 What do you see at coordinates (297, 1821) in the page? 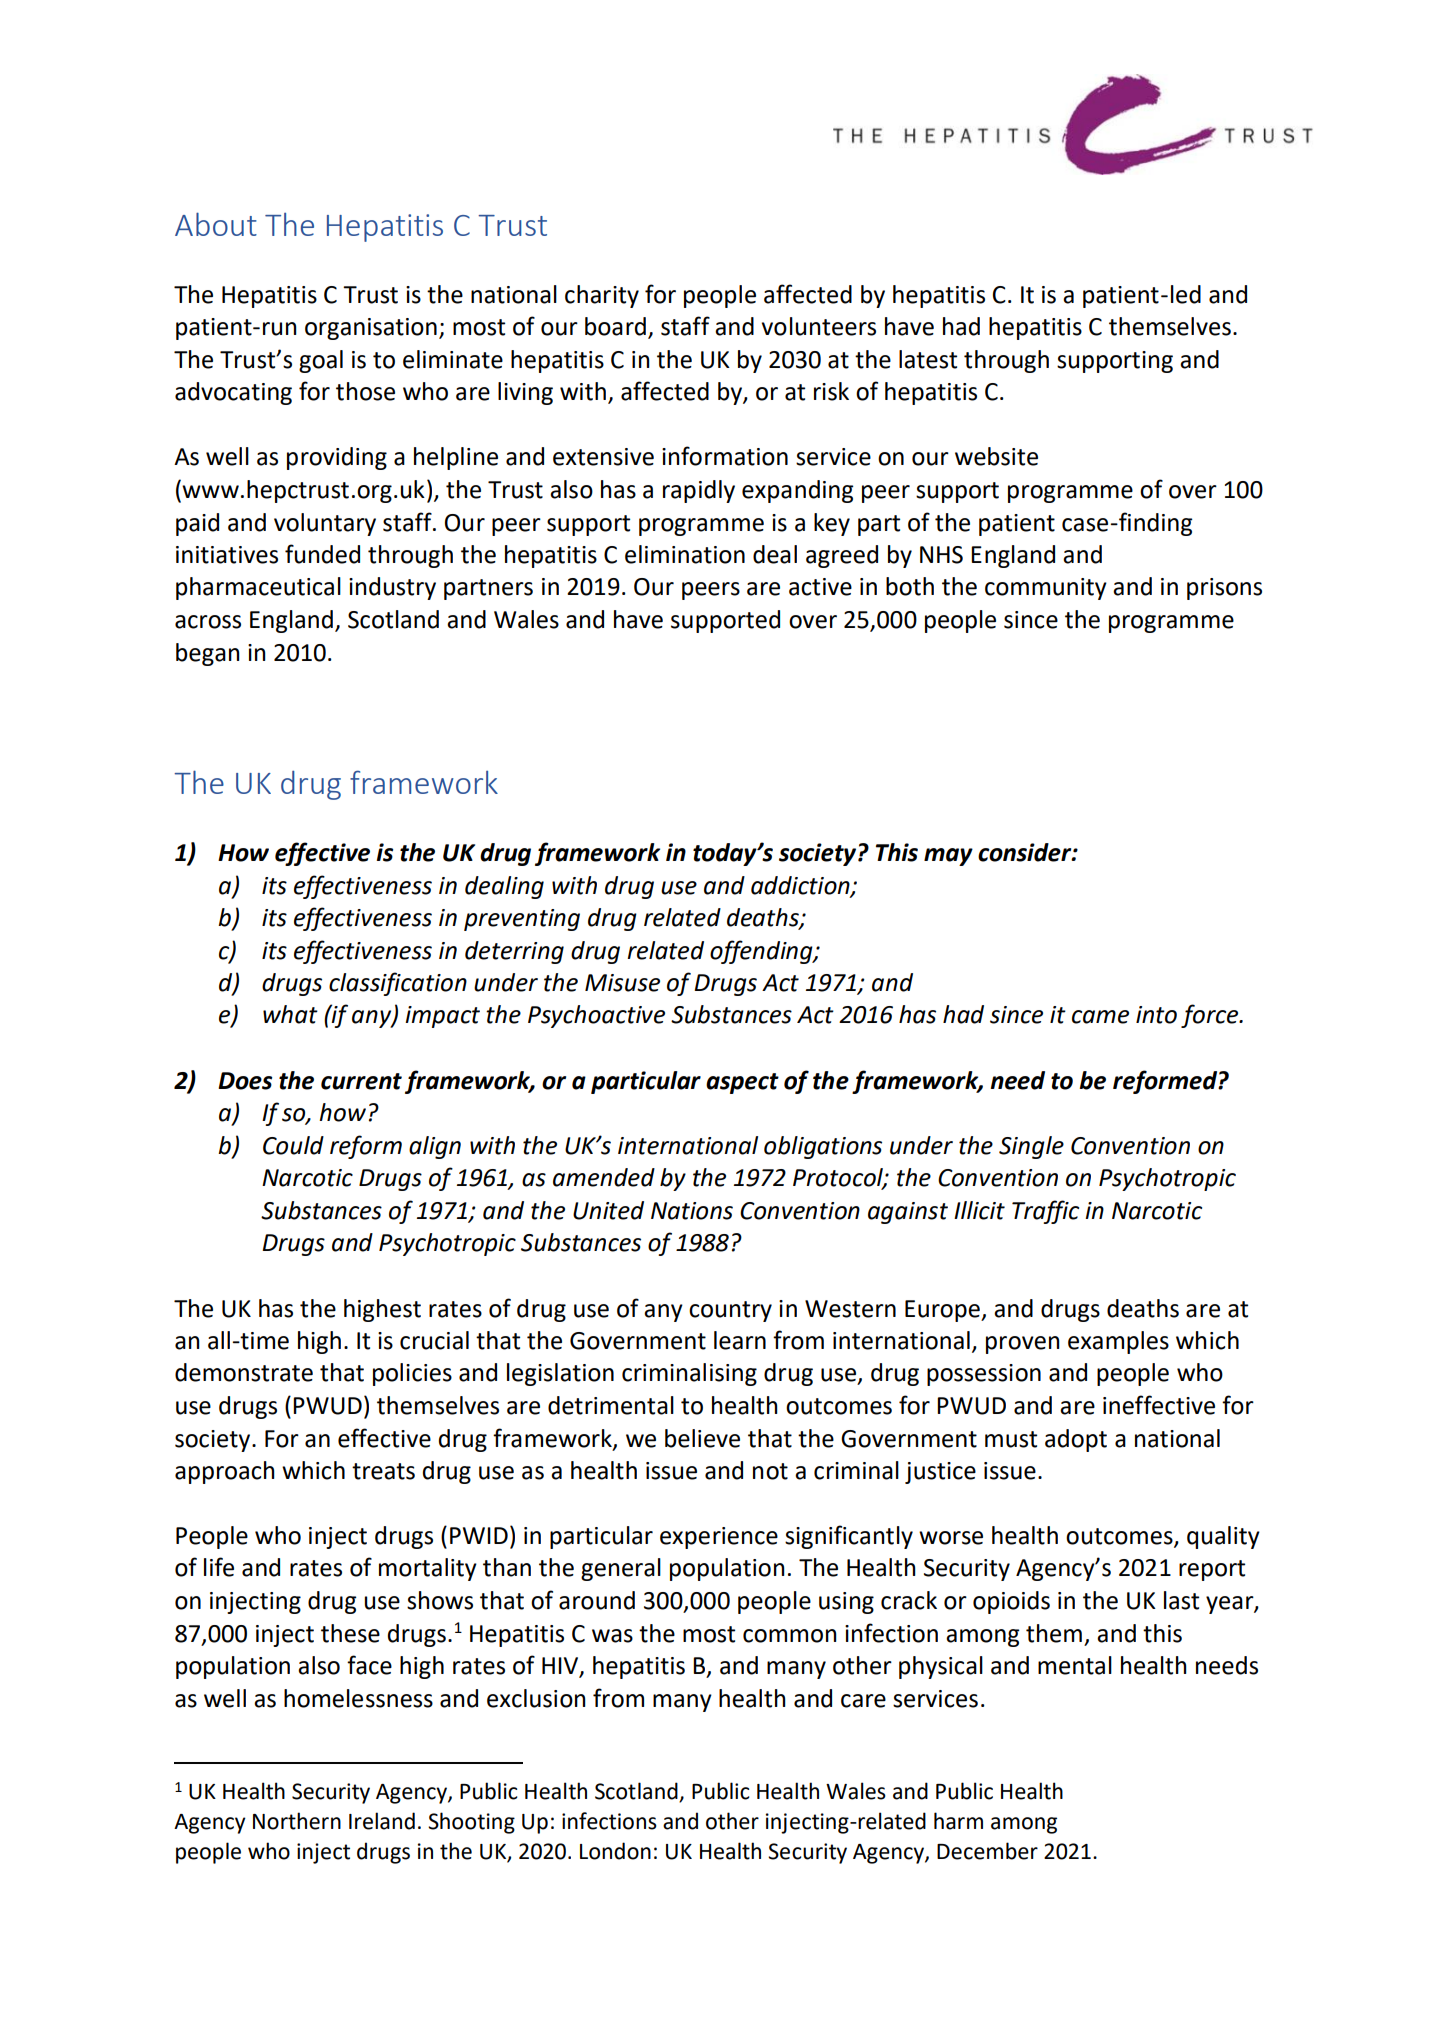
I see `Northern` at bounding box center [297, 1821].
